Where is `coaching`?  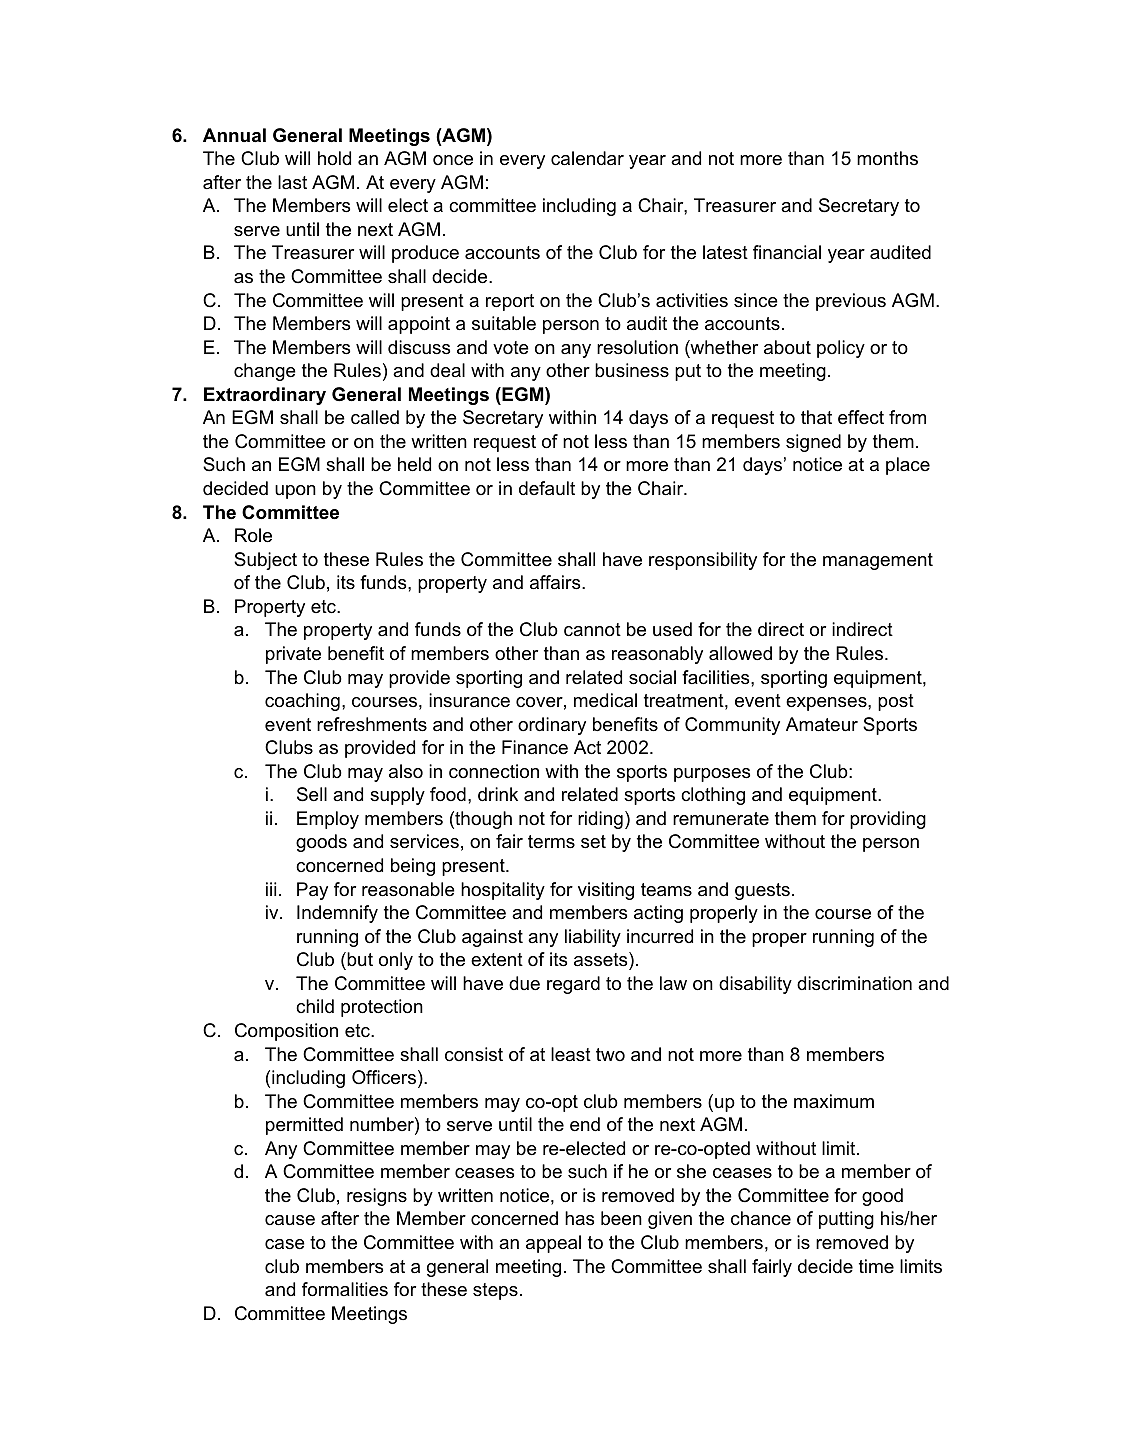 coaching is located at coordinates (302, 702).
